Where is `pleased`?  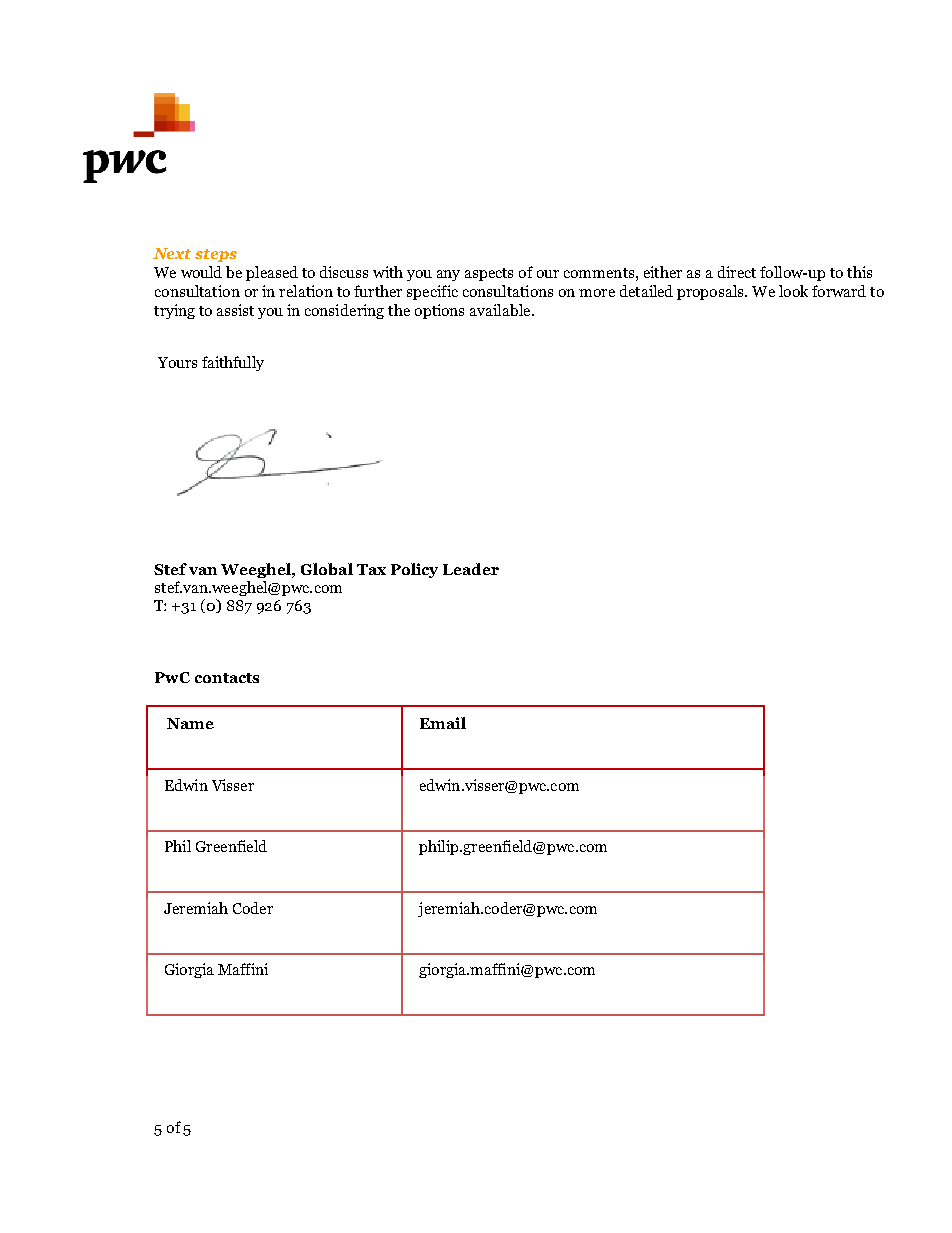 pleased is located at coordinates (272, 273).
